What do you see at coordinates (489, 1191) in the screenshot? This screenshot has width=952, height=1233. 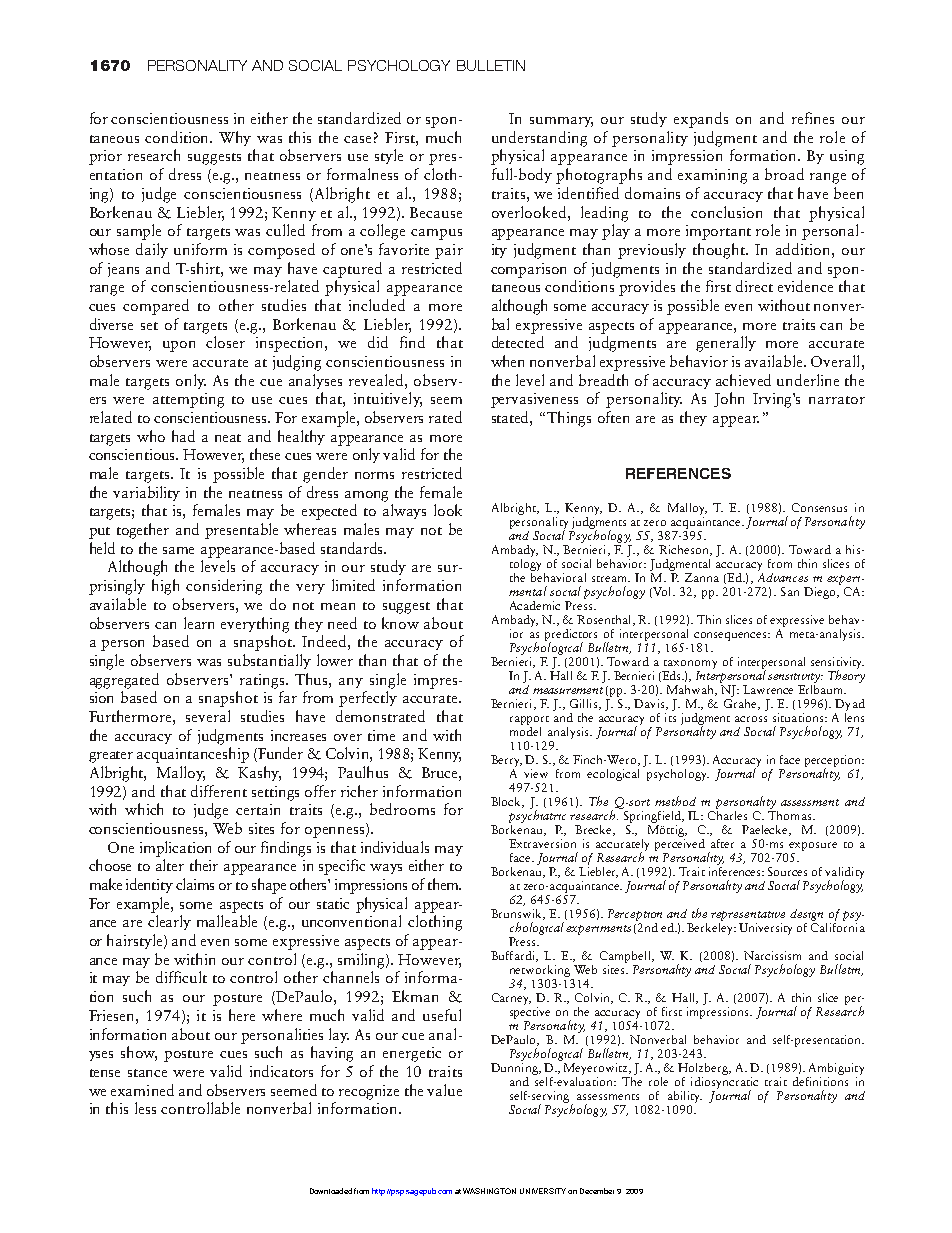 I see `WASHINGTON` at bounding box center [489, 1191].
